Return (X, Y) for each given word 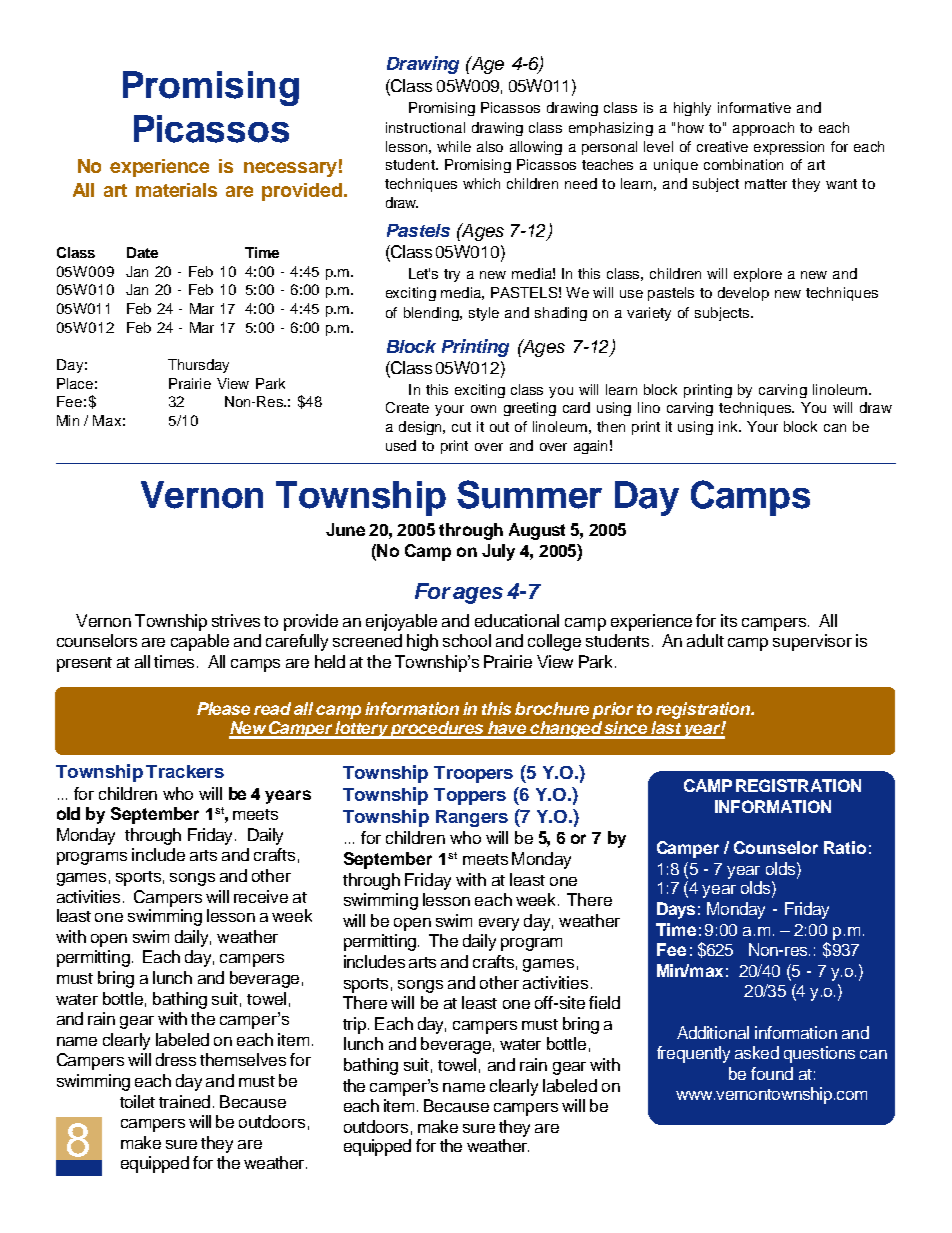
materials (176, 190)
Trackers (185, 771)
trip (354, 1025)
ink (729, 426)
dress (176, 1059)
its (729, 620)
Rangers (472, 818)
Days (676, 910)
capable (200, 642)
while (454, 146)
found (772, 1073)
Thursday (198, 366)
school (467, 640)
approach (763, 129)
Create (407, 407)
